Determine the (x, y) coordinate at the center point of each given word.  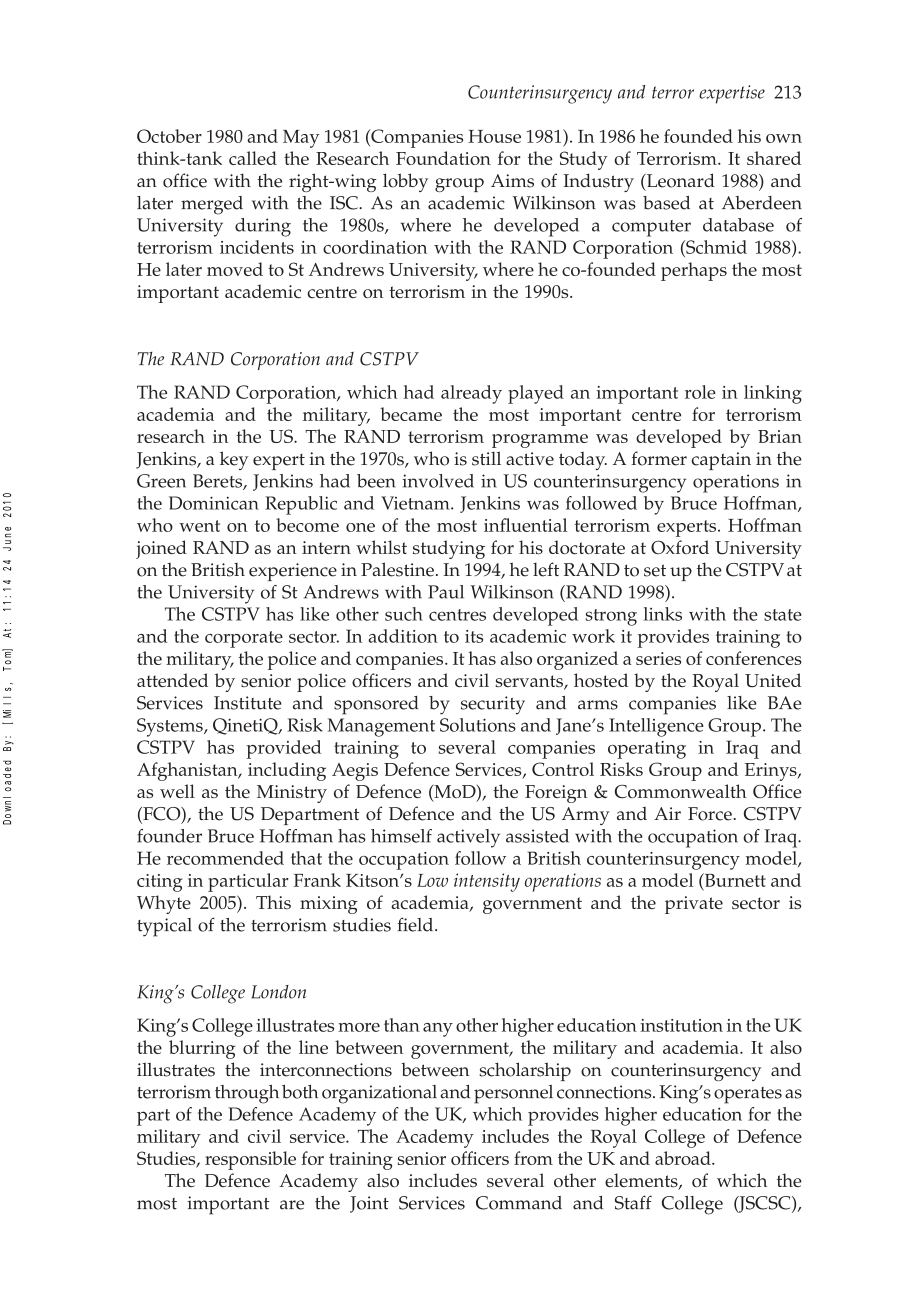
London (278, 992)
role (700, 392)
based (666, 203)
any (438, 1030)
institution (681, 1025)
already (471, 394)
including (287, 771)
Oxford (680, 547)
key (234, 460)
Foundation (443, 158)
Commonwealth (681, 791)
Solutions (478, 725)
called (253, 158)
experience (293, 572)
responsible (250, 1160)
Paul (446, 592)
